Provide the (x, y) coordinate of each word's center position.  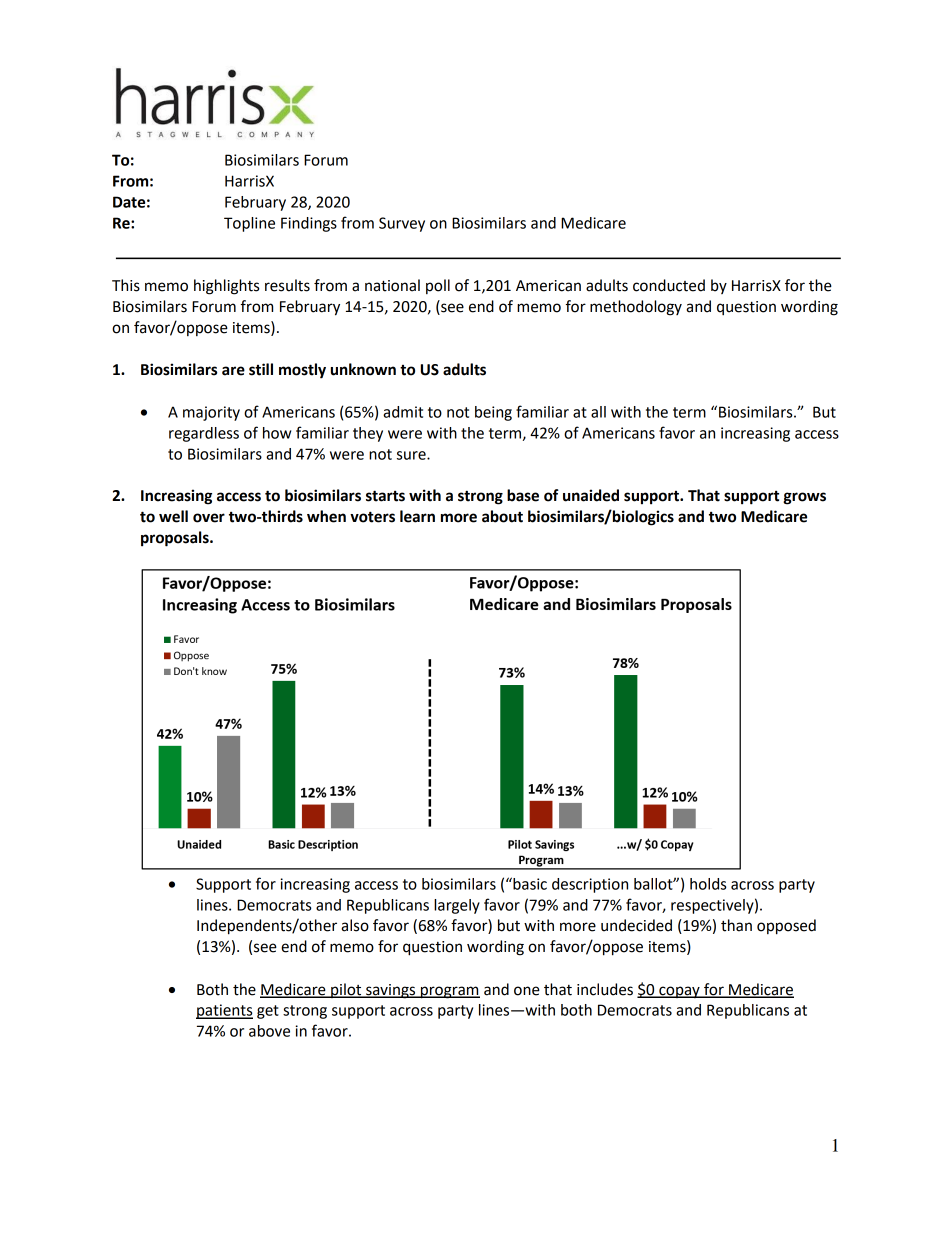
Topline (249, 224)
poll (438, 286)
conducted (669, 285)
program (449, 992)
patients (224, 1011)
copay (679, 992)
